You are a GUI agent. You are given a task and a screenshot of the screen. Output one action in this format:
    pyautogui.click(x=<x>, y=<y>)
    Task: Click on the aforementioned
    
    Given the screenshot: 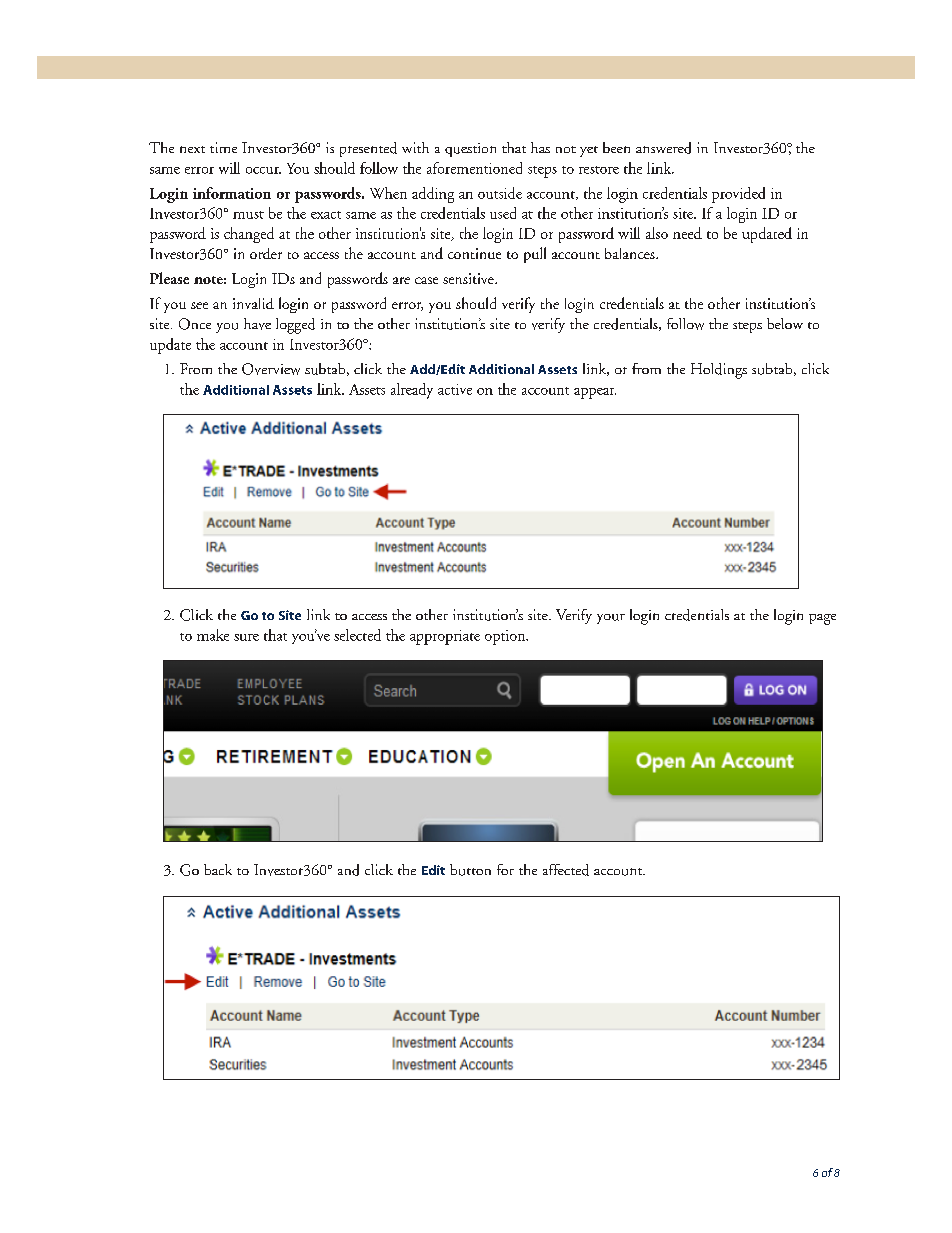 What is the action you would take?
    pyautogui.click(x=474, y=168)
